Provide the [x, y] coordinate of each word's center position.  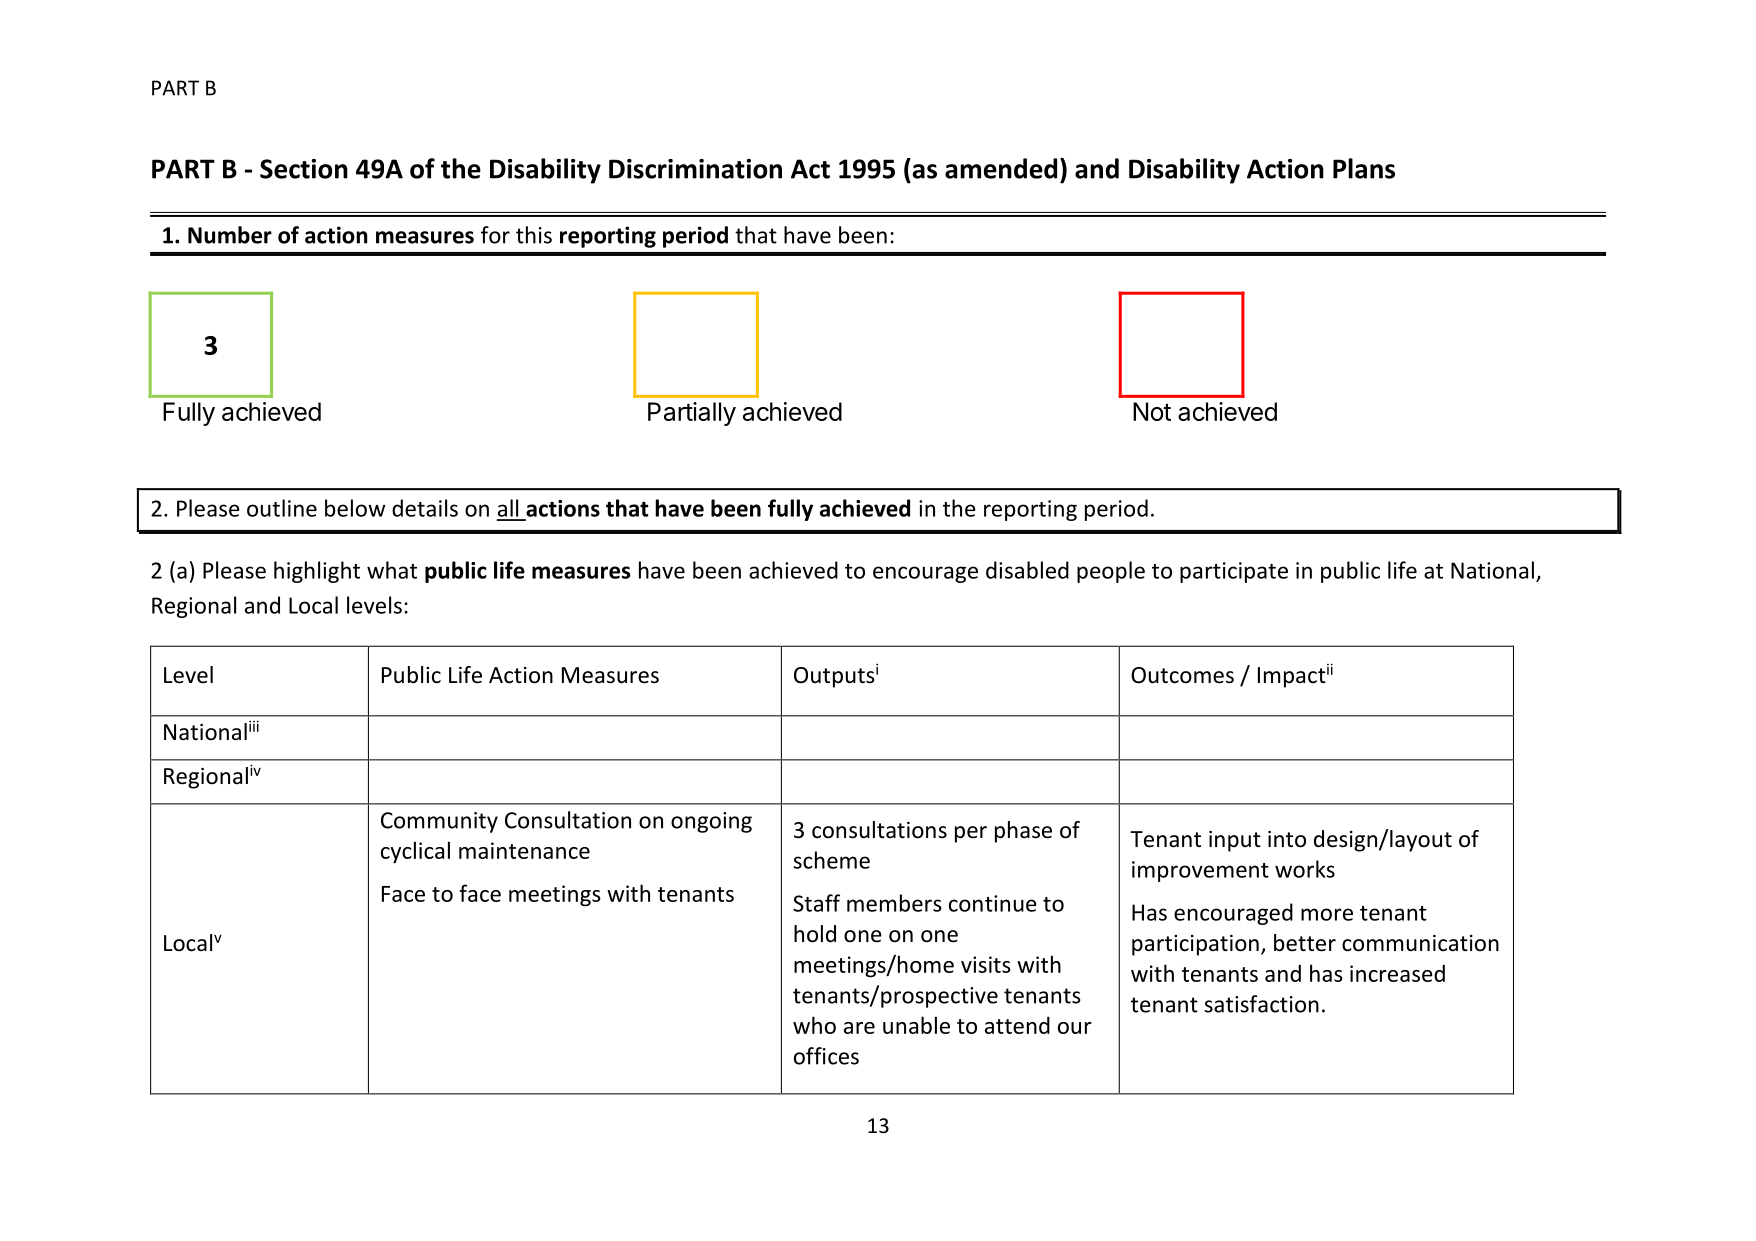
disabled [1027, 570]
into [1287, 839]
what [392, 570]
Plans [1364, 168]
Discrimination [695, 169]
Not [1152, 411]
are [859, 1028]
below [355, 508]
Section [304, 169]
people [1111, 572]
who [814, 1025]
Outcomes [1182, 675]
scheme [831, 860]
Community [439, 822]
